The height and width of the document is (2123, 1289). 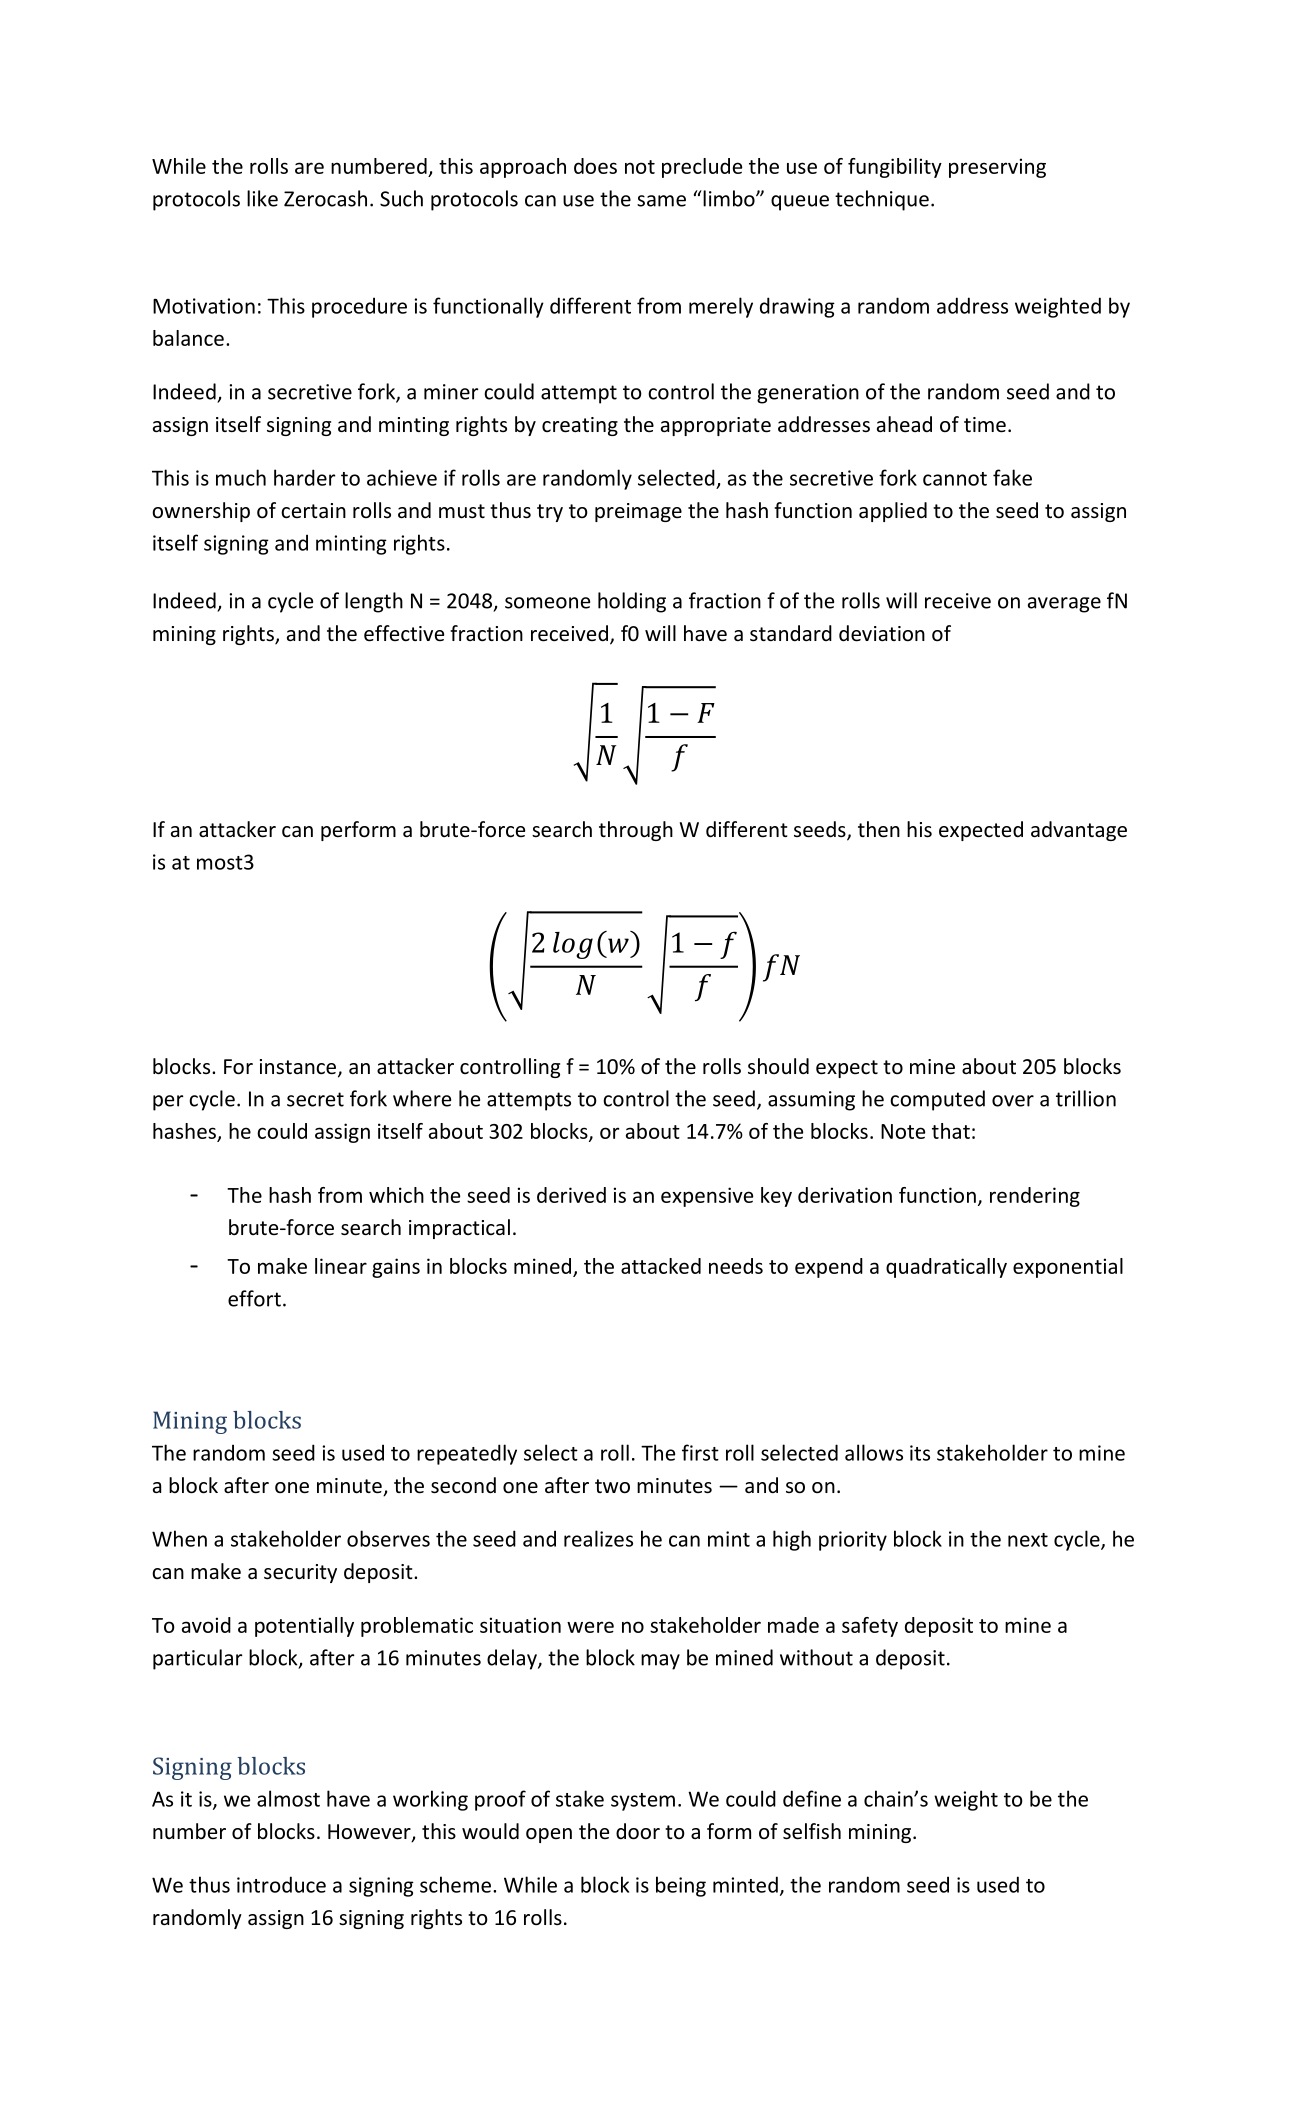 What do you see at coordinates (997, 168) in the document?
I see `preserving` at bounding box center [997, 168].
